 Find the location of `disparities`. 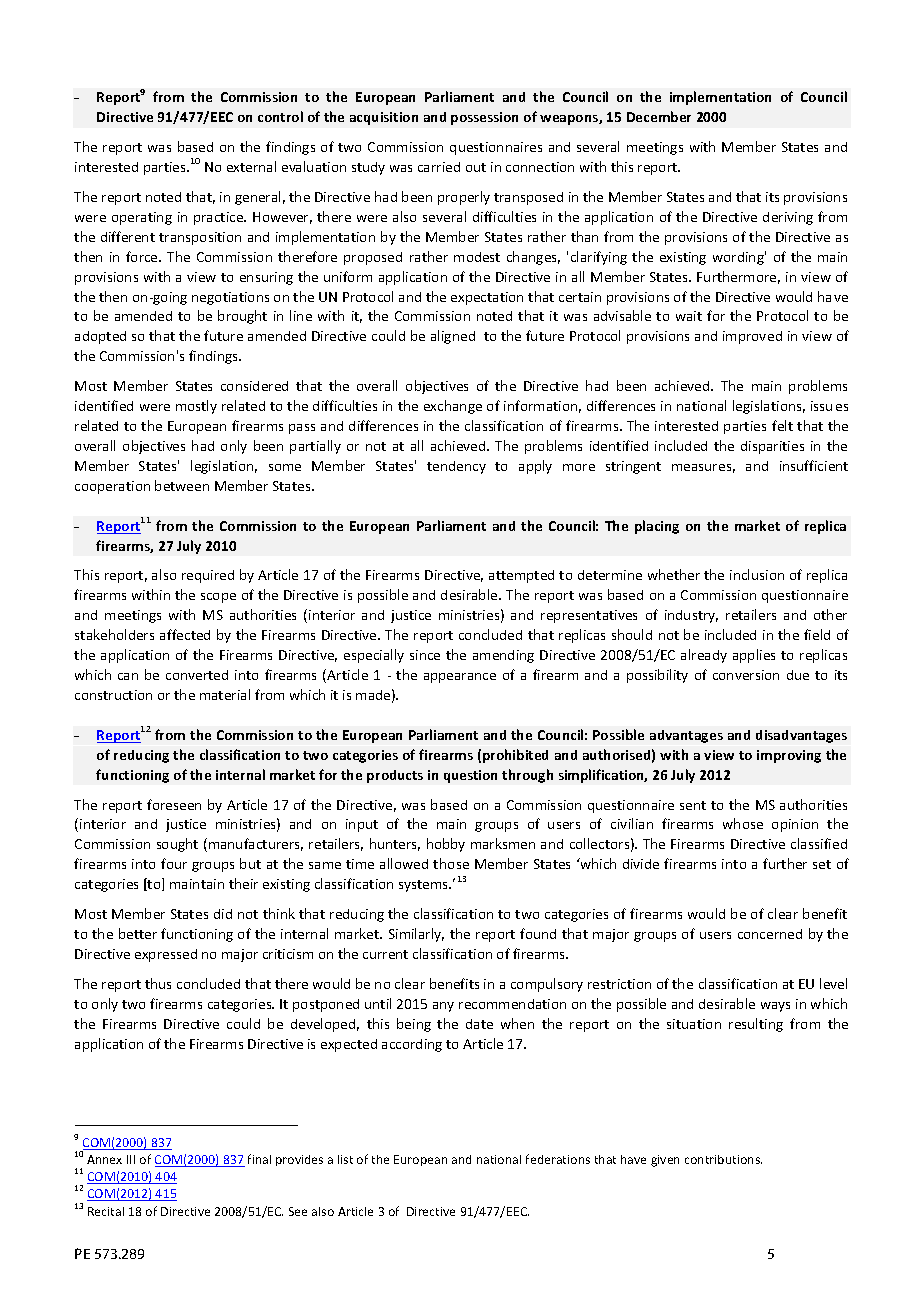

disparities is located at coordinates (772, 447).
